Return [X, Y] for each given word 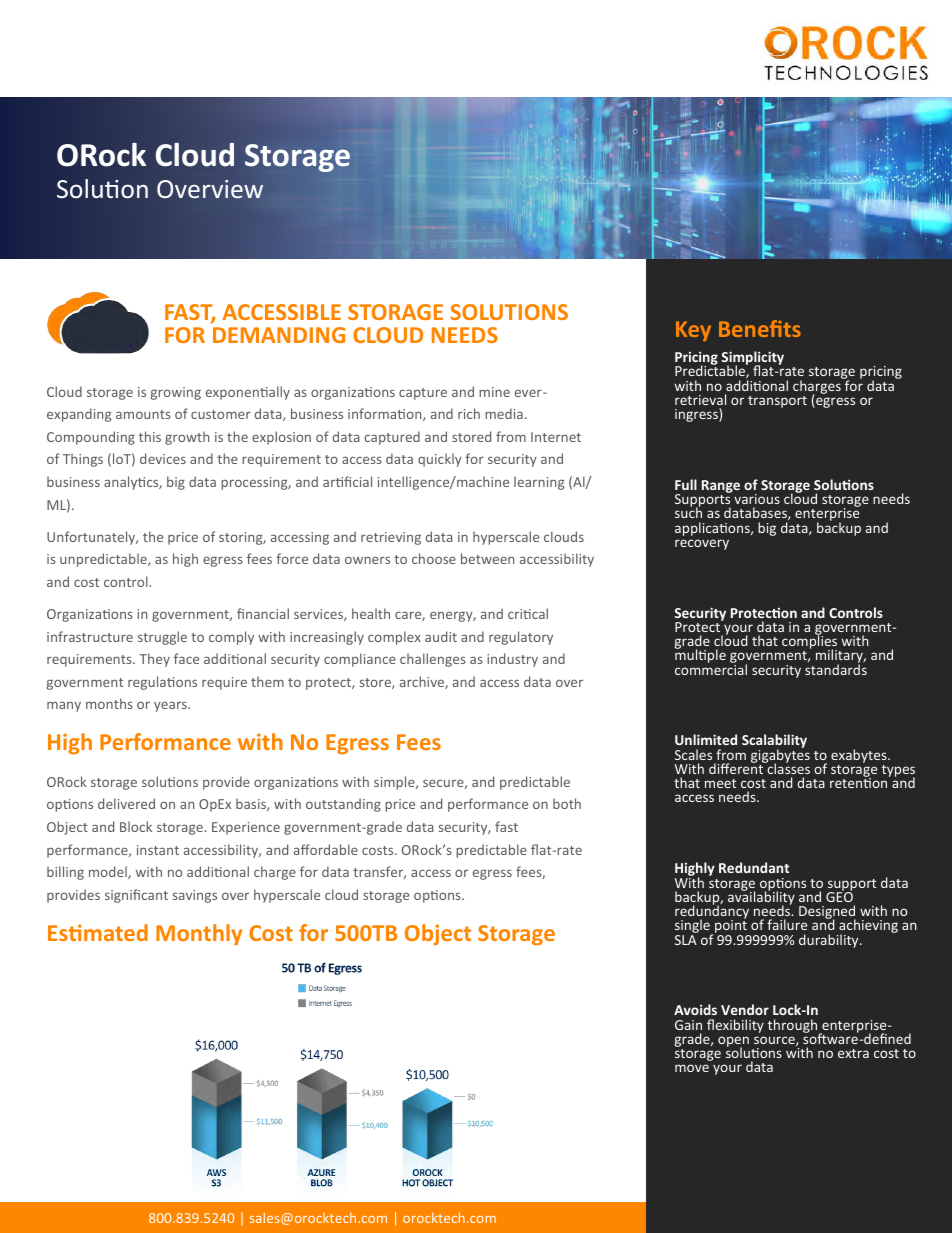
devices [163, 458]
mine [494, 392]
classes [787, 767]
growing [176, 393]
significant [136, 896]
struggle [162, 638]
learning [539, 483]
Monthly [199, 935]
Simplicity [752, 359]
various [757, 499]
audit [441, 636]
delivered [126, 803]
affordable [326, 849]
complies [811, 643]
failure [787, 924]
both [567, 803]
